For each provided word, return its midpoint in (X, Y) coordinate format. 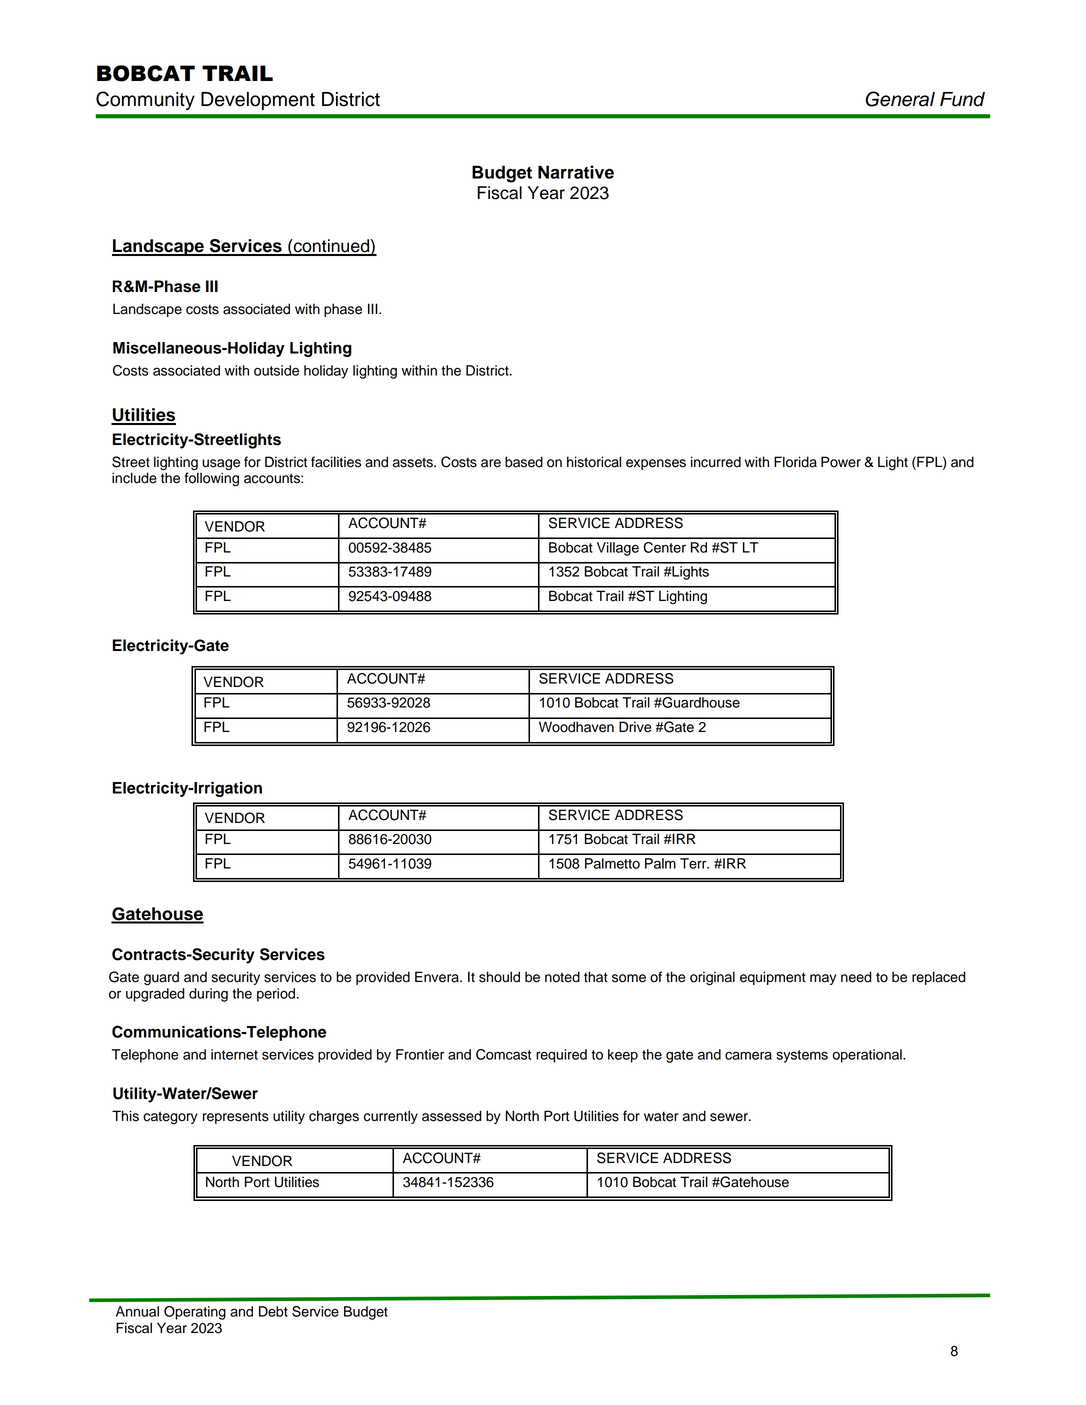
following (211, 478)
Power (841, 462)
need (856, 977)
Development (258, 101)
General (900, 99)
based (524, 462)
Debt (273, 1311)
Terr (694, 863)
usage (220, 466)
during (208, 995)
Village (618, 549)
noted (562, 977)
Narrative (576, 172)
